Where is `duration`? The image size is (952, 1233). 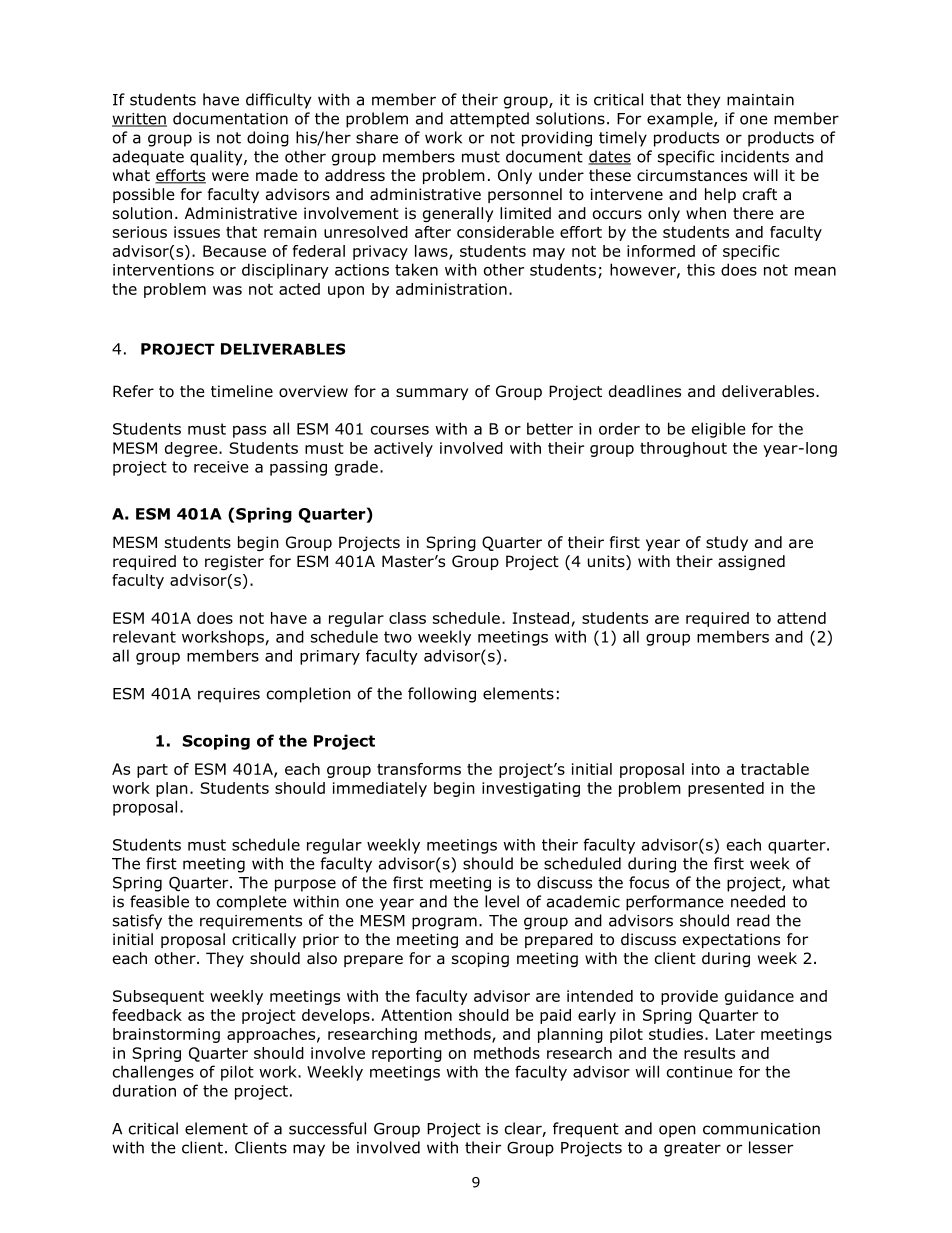 duration is located at coordinates (144, 1090).
